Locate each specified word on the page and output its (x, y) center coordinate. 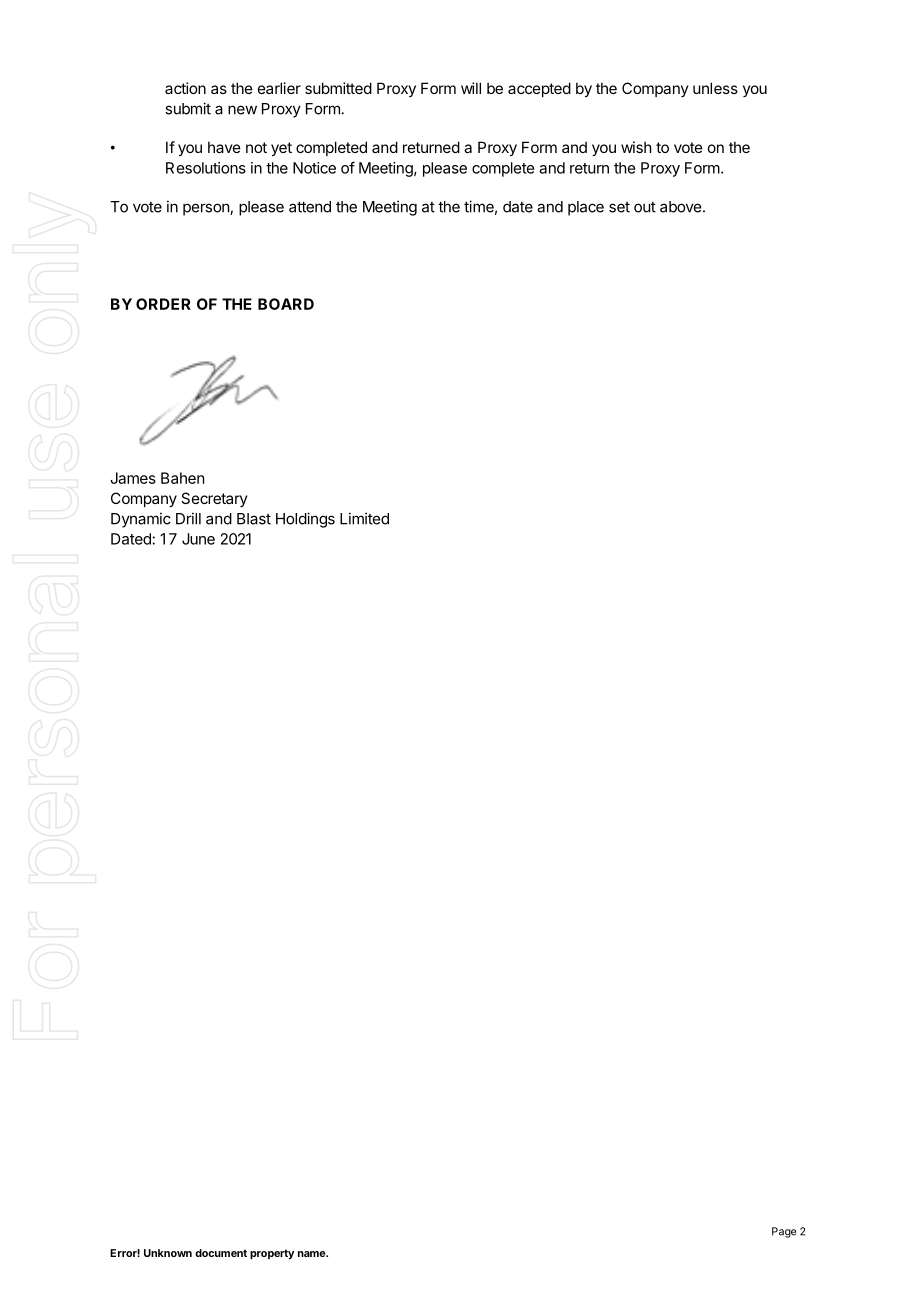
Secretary (214, 499)
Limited (364, 518)
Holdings (305, 520)
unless (715, 88)
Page (784, 1232)
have (224, 147)
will (471, 88)
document (221, 1253)
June (198, 539)
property (272, 1254)
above (682, 207)
